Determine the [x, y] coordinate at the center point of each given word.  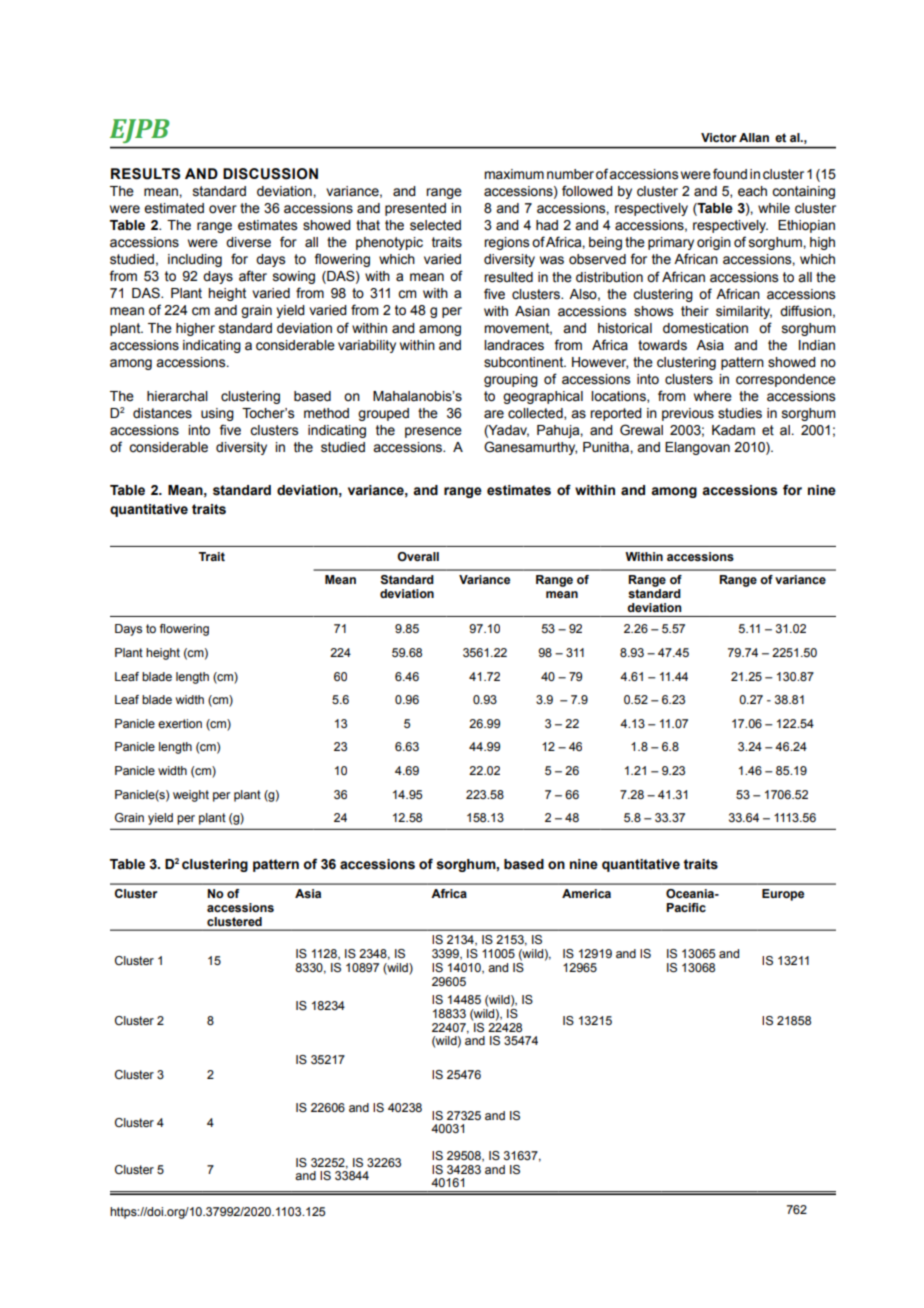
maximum [514, 174]
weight [191, 796]
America [586, 893]
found [730, 174]
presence [433, 432]
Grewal [641, 430]
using [217, 414]
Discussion [270, 174]
